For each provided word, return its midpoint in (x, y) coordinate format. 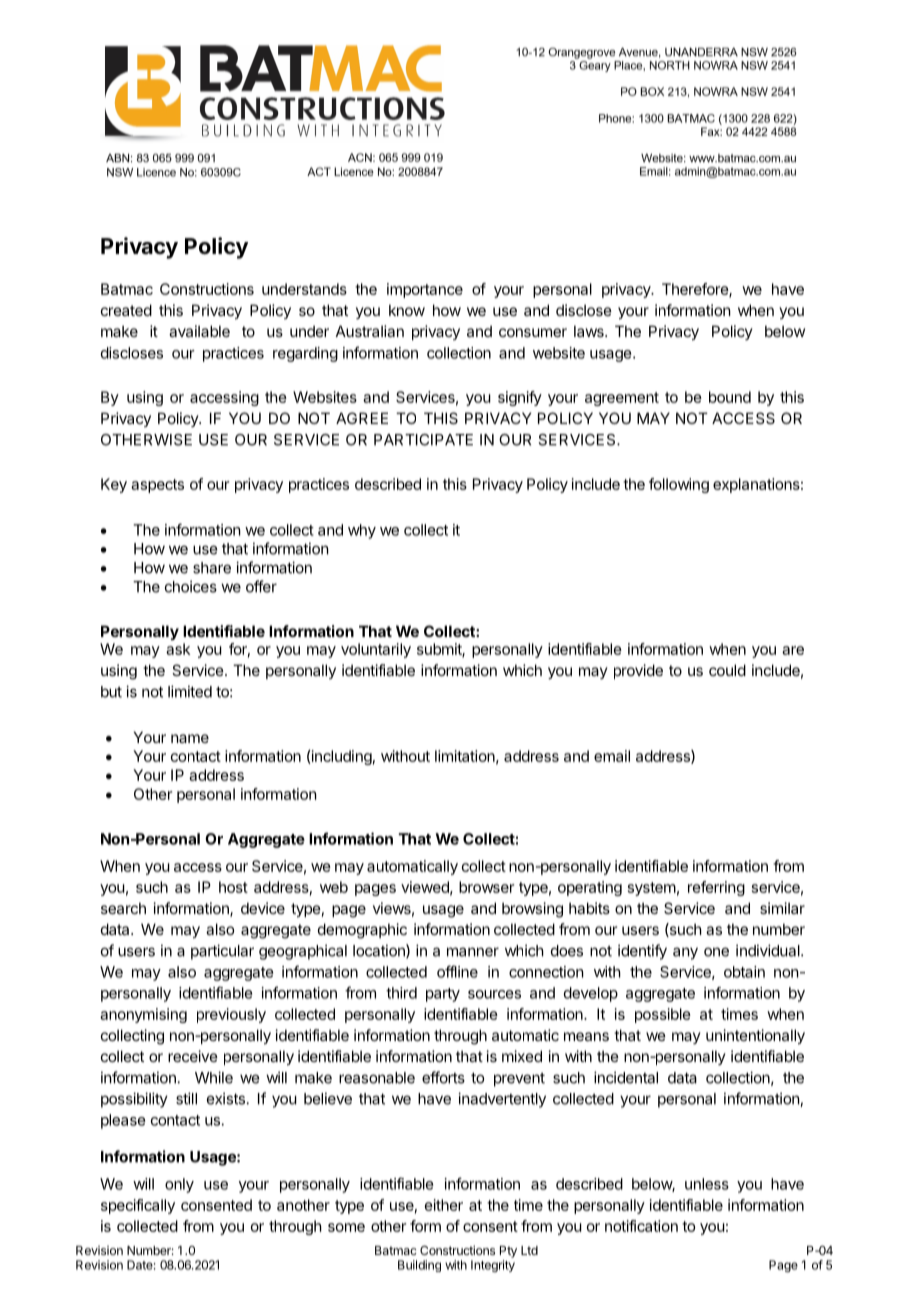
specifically (138, 1206)
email (612, 756)
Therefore (696, 290)
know (407, 310)
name (190, 738)
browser (486, 887)
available (199, 331)
